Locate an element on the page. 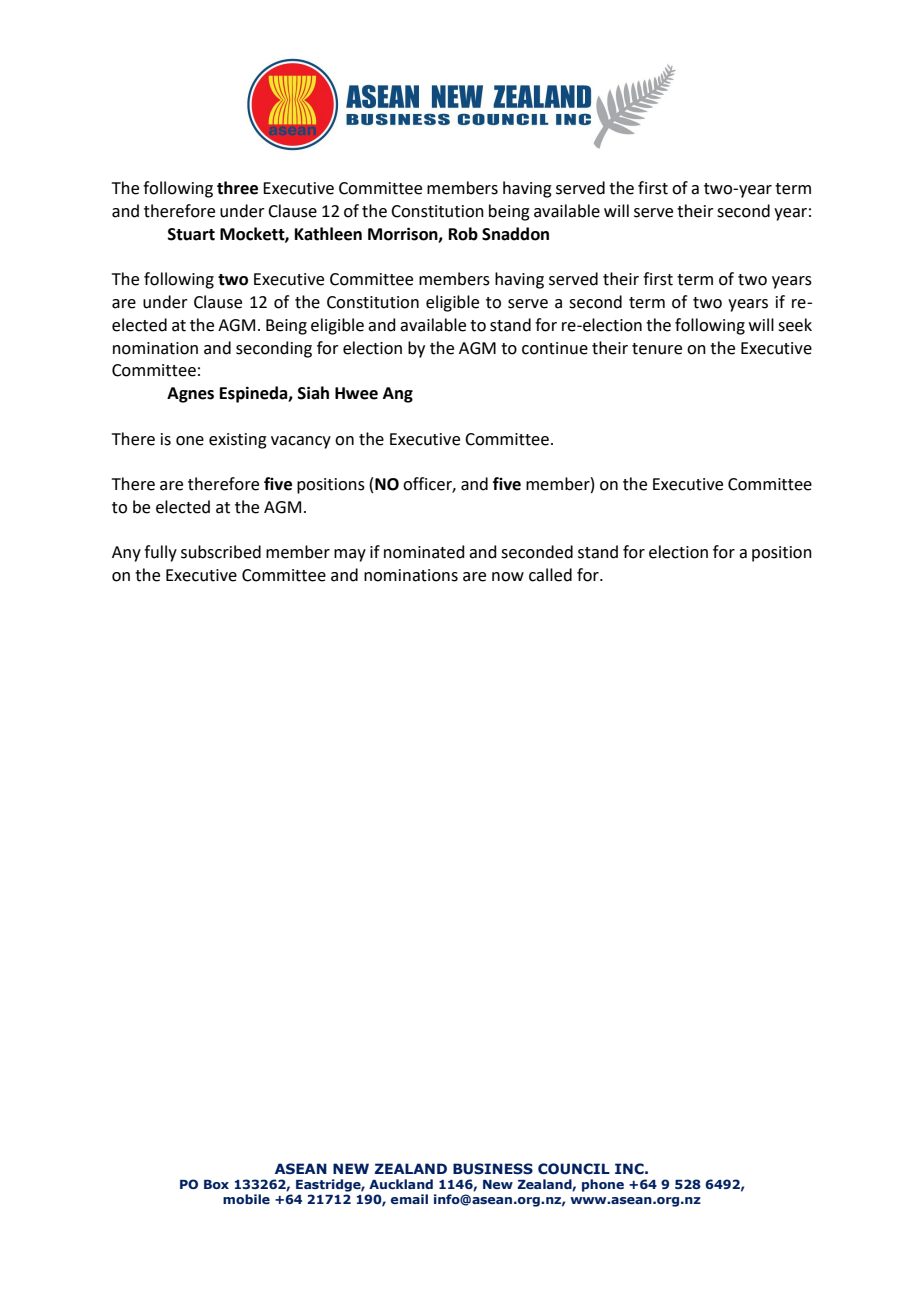 This image has width=924, height=1308. COUNCIL is located at coordinates (574, 1169).
